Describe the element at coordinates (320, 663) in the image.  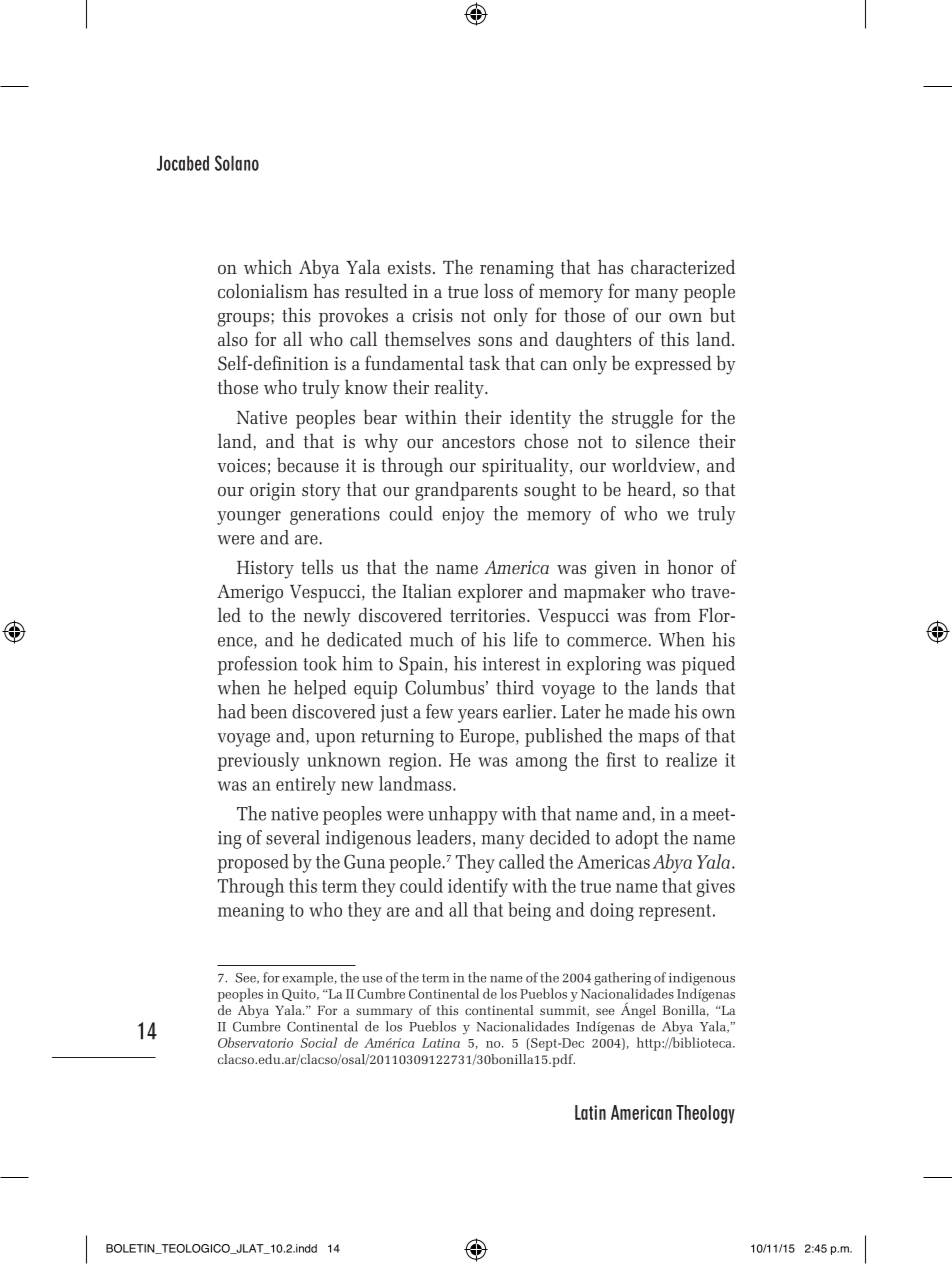
I see `took` at that location.
